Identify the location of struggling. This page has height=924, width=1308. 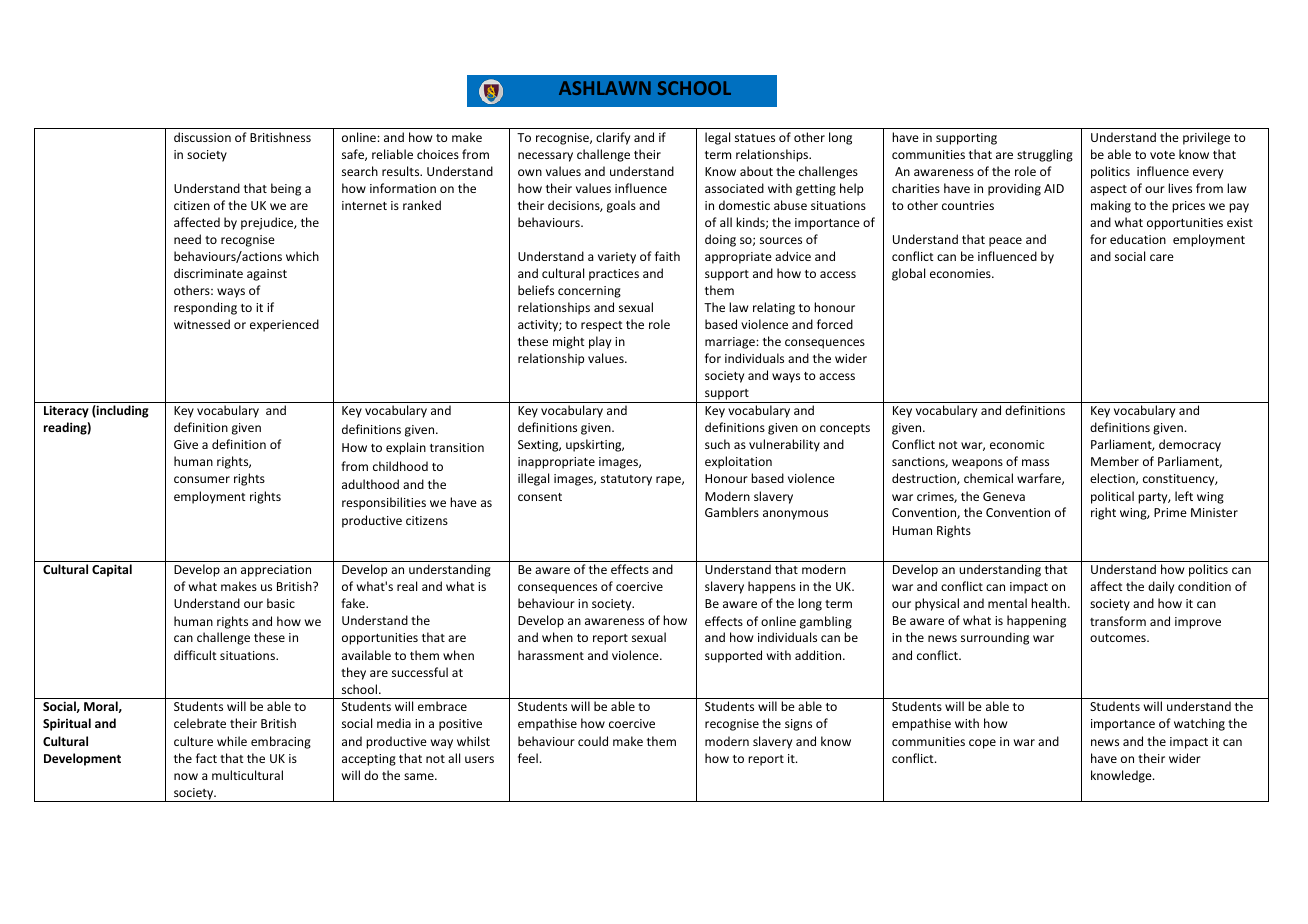
(1045, 155).
